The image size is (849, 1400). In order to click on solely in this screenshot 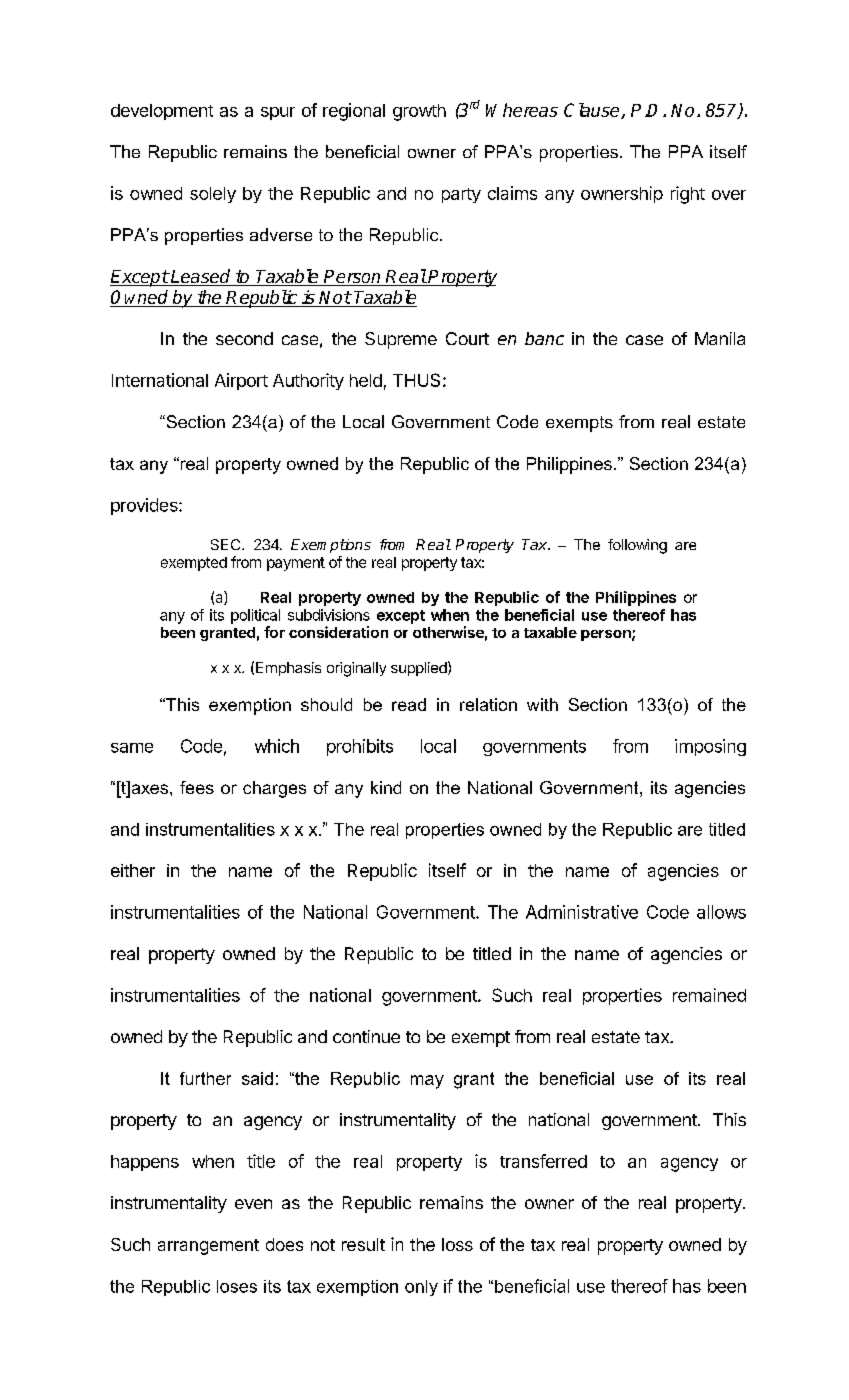, I will do `click(213, 195)`.
